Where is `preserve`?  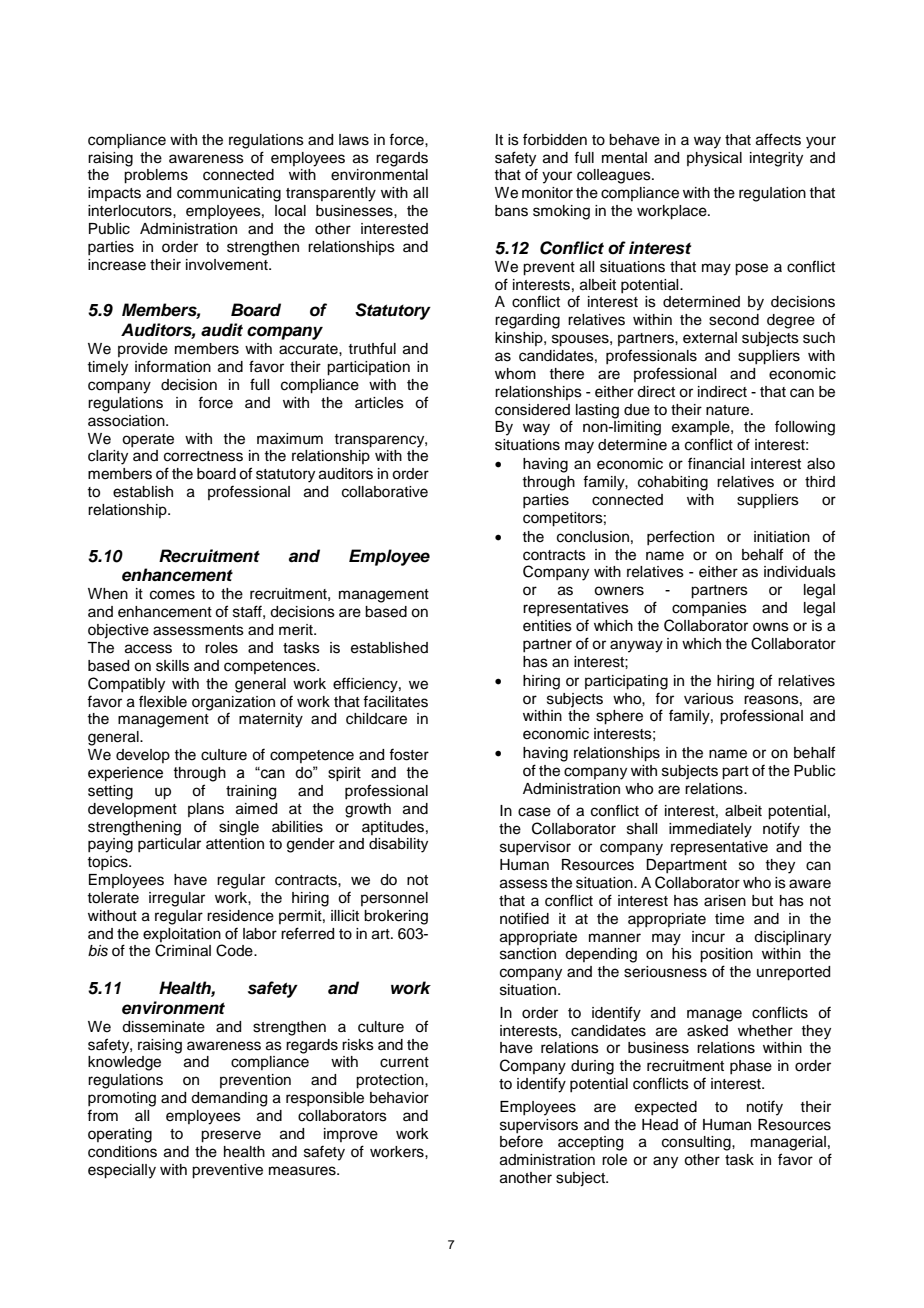
preserve is located at coordinates (231, 1136).
